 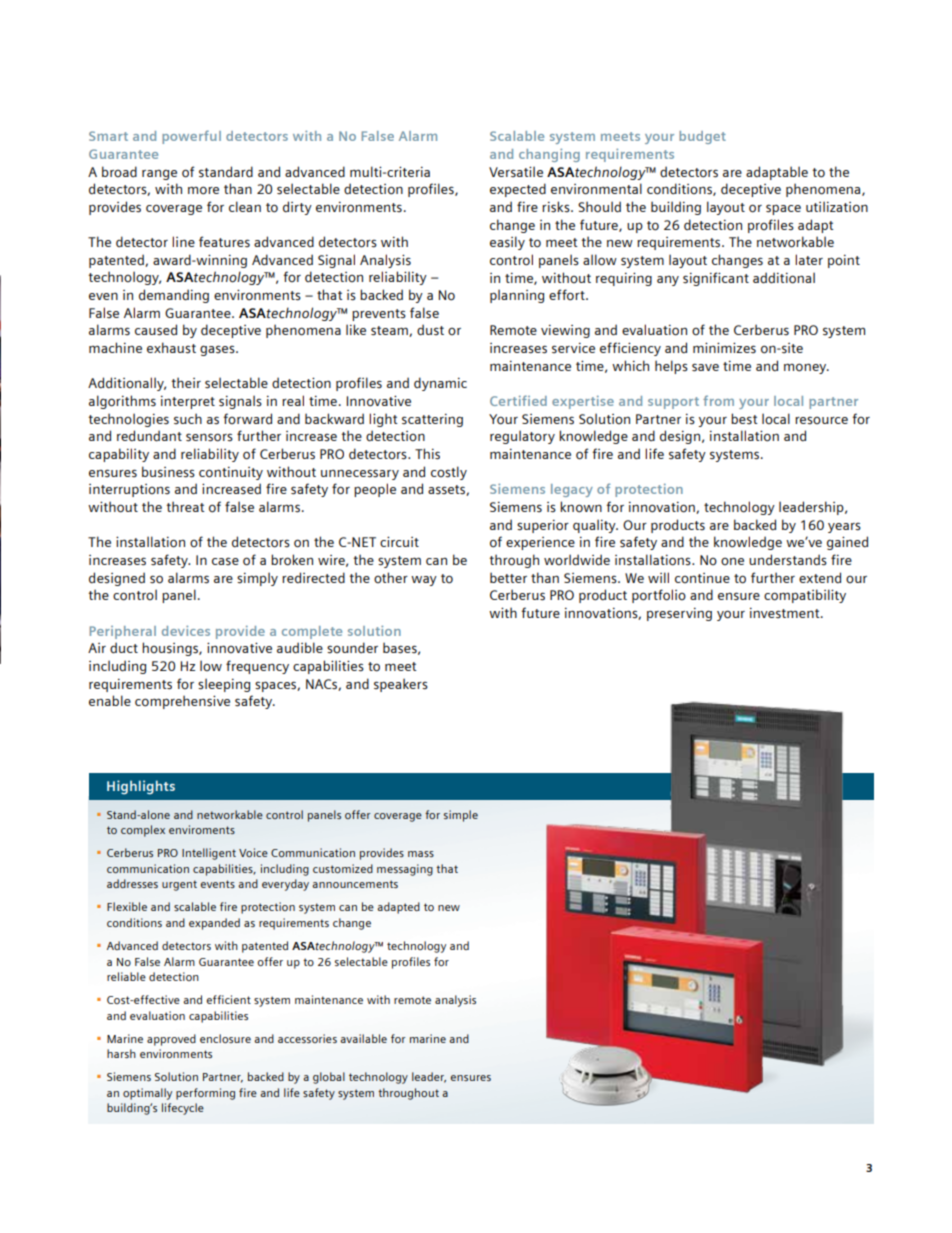 What do you see at coordinates (440, 384) in the screenshot?
I see `dynamic` at bounding box center [440, 384].
